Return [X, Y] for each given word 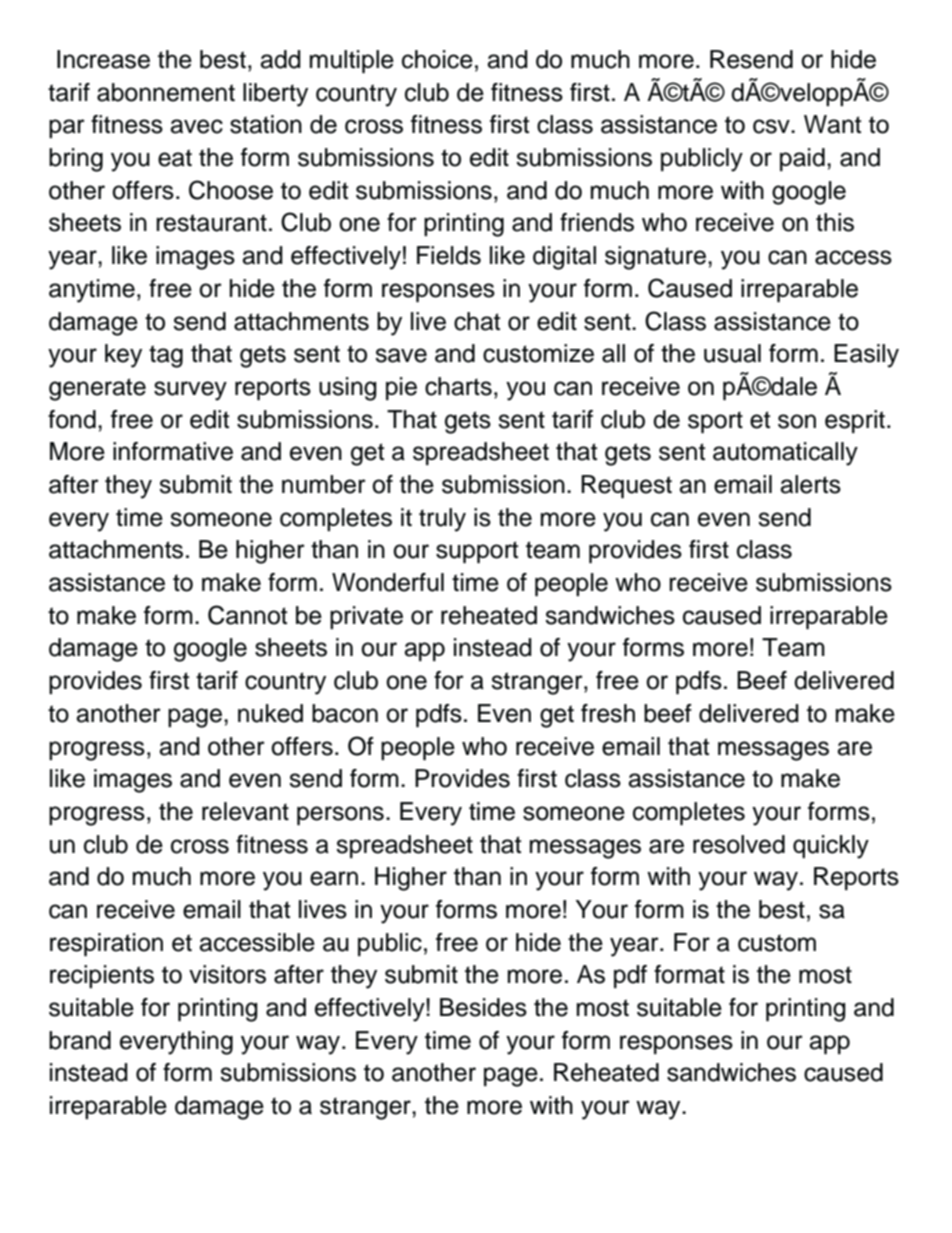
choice [437, 59]
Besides [483, 1007]
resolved [739, 844]
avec [196, 126]
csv [772, 126]
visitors [227, 974]
